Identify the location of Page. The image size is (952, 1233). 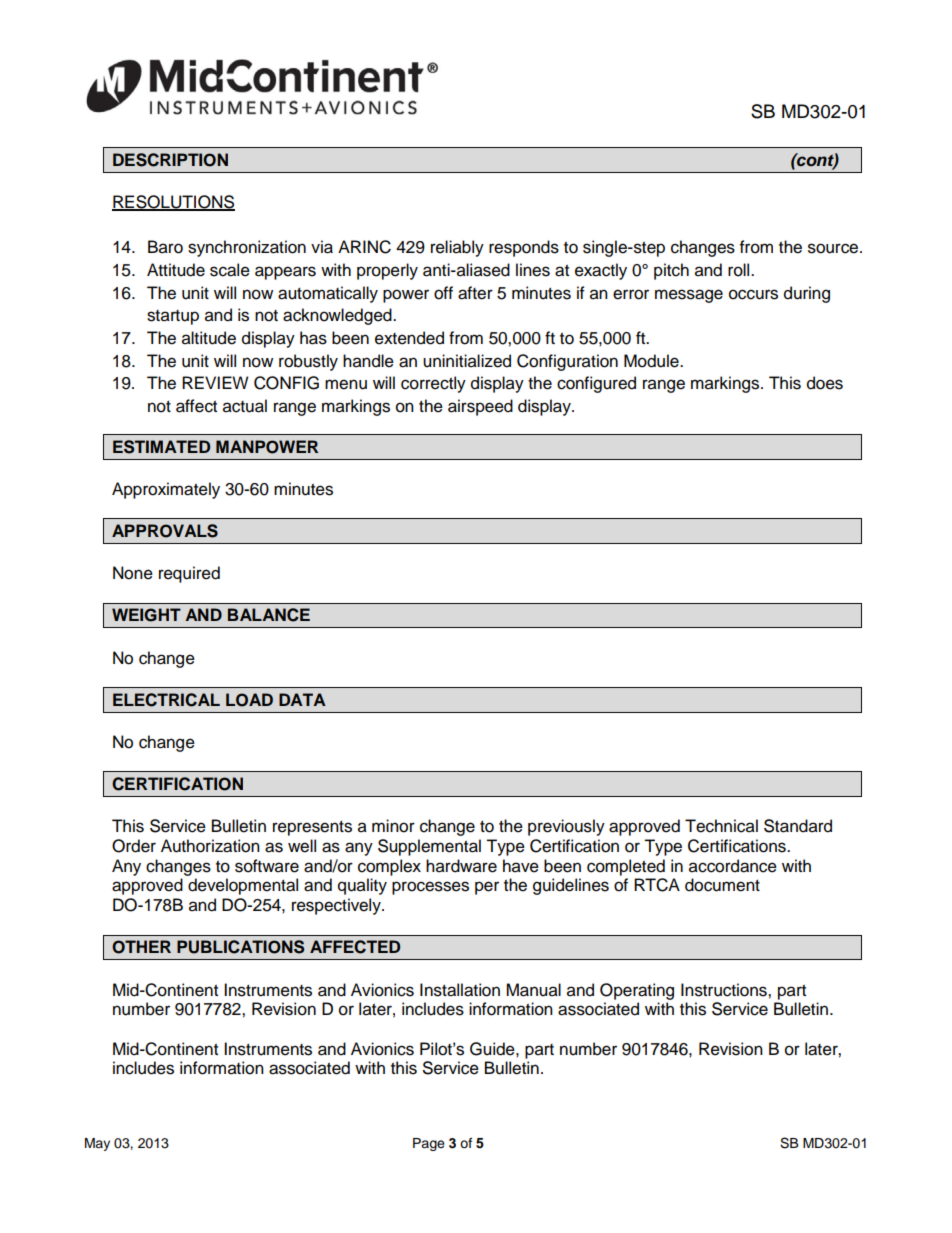
(429, 1144).
